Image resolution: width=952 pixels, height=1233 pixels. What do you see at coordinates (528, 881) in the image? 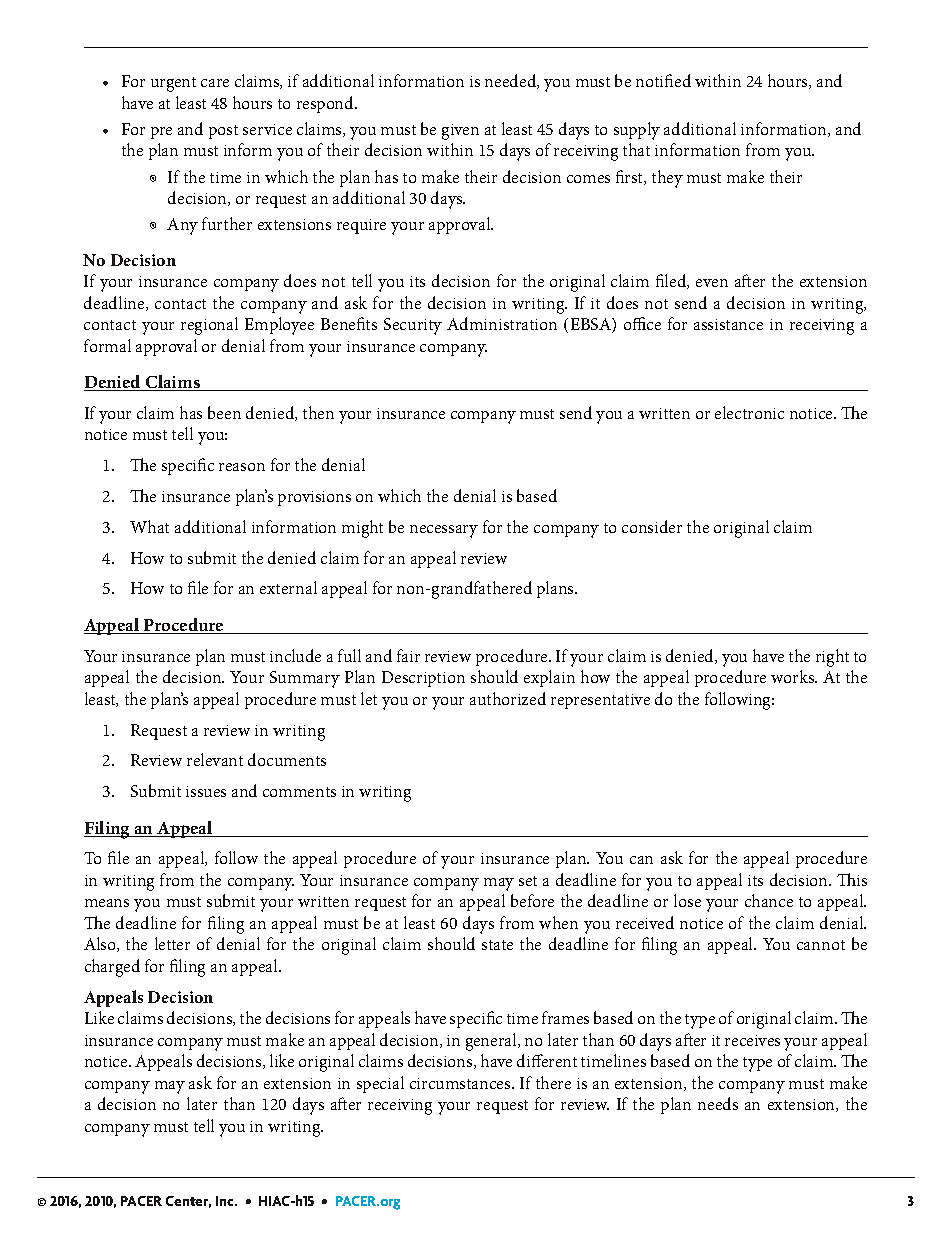
I see `set` at bounding box center [528, 881].
